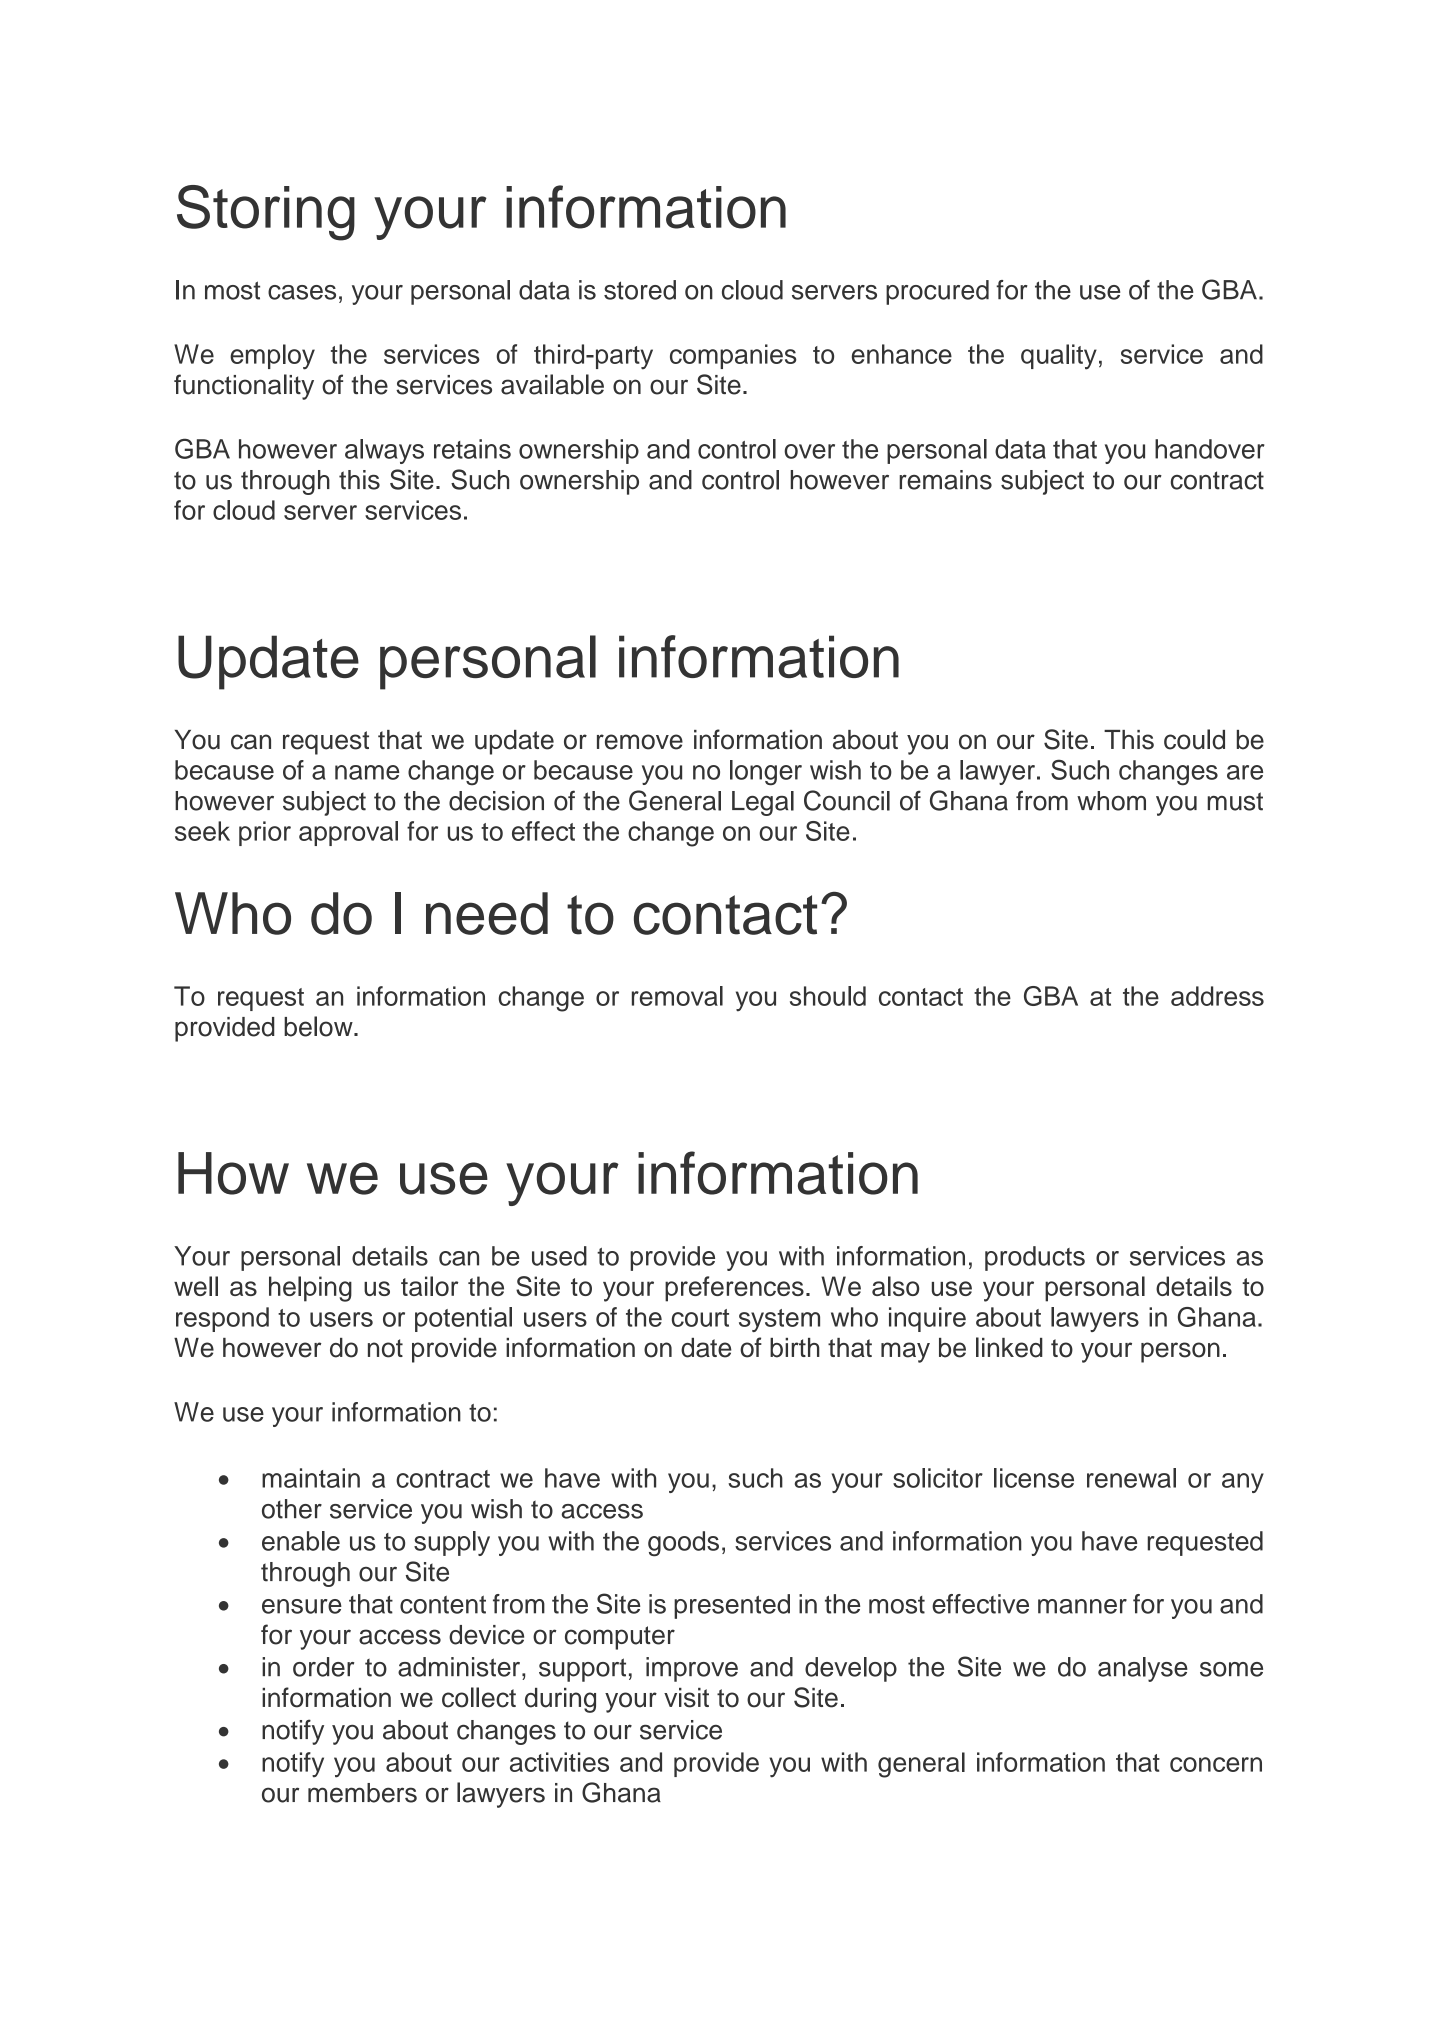 The image size is (1438, 2034). What do you see at coordinates (1059, 357) in the screenshot?
I see `quality` at bounding box center [1059, 357].
